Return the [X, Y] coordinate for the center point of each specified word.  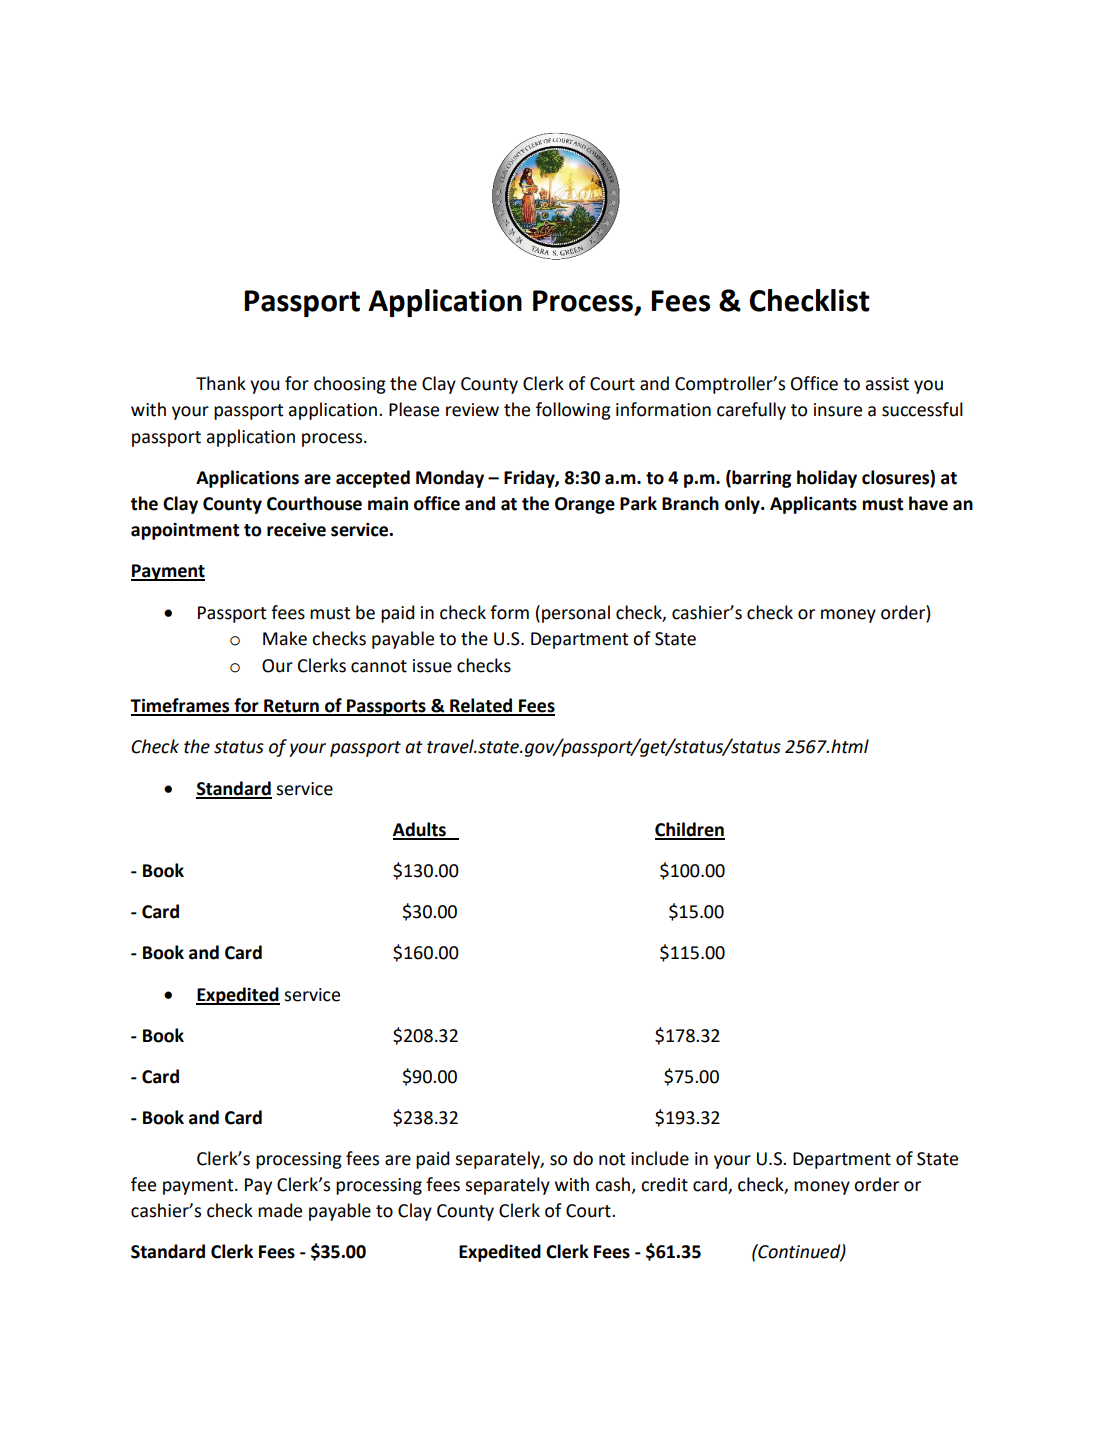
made [280, 1210]
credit [664, 1184]
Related [481, 706]
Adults [420, 830]
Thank [221, 383]
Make [285, 638]
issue [432, 666]
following [573, 411]
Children [690, 830]
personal [576, 614]
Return [291, 707]
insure [838, 410]
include [660, 1158]
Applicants [813, 505]
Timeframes [181, 706]
